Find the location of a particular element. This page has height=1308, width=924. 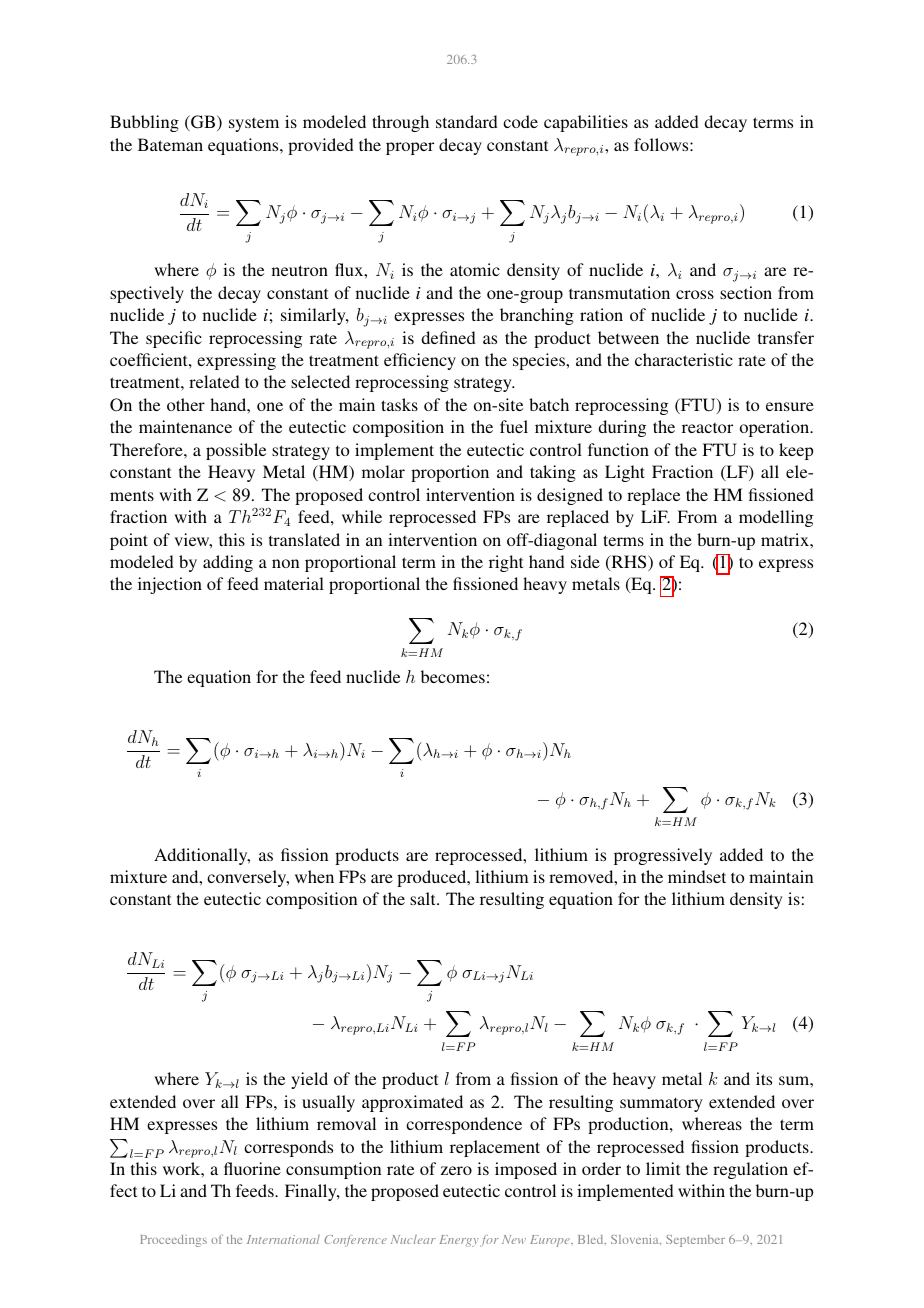

mindset is located at coordinates (697, 876).
